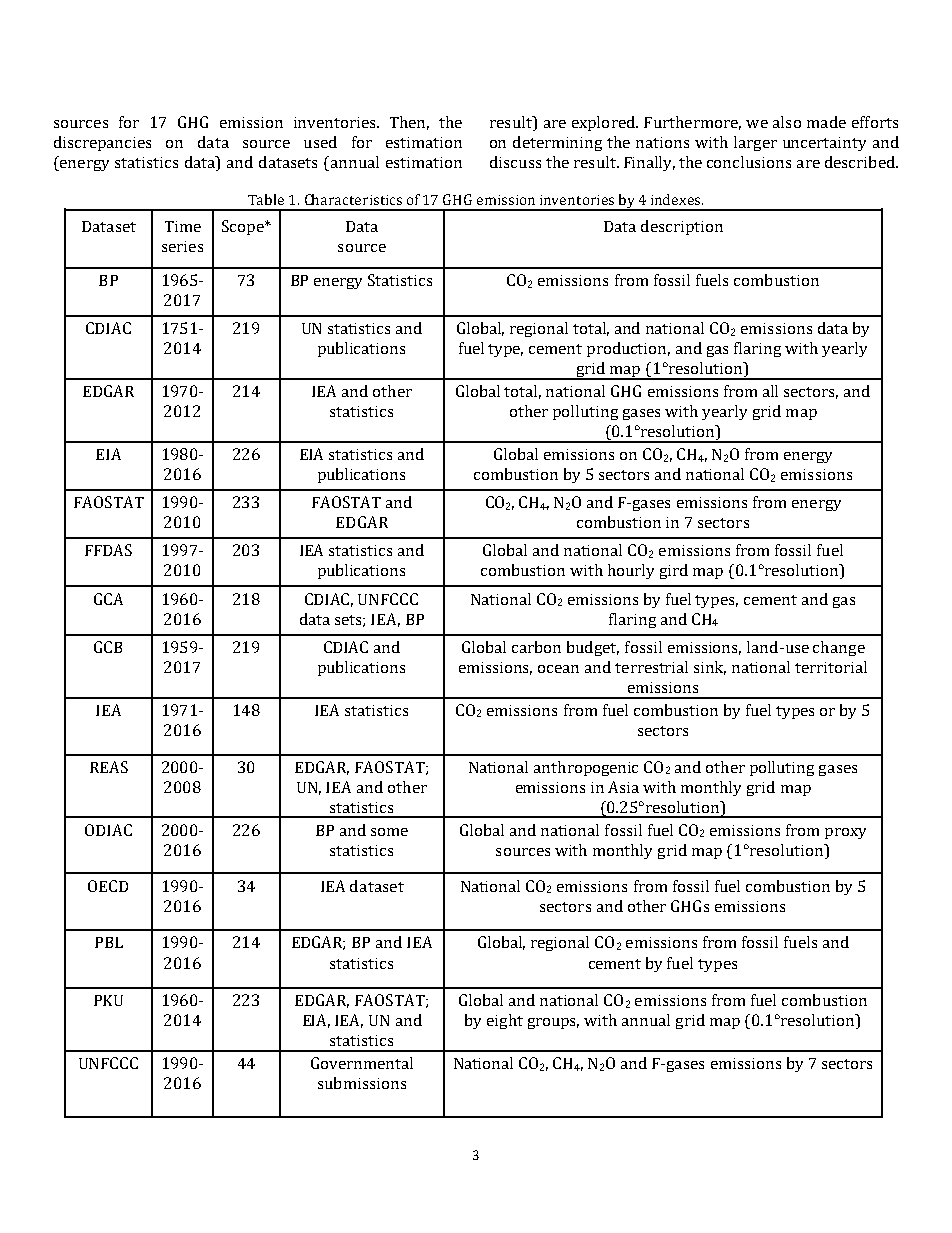 The height and width of the page is (1233, 952). What do you see at coordinates (108, 599) in the page?
I see `GCA` at bounding box center [108, 599].
